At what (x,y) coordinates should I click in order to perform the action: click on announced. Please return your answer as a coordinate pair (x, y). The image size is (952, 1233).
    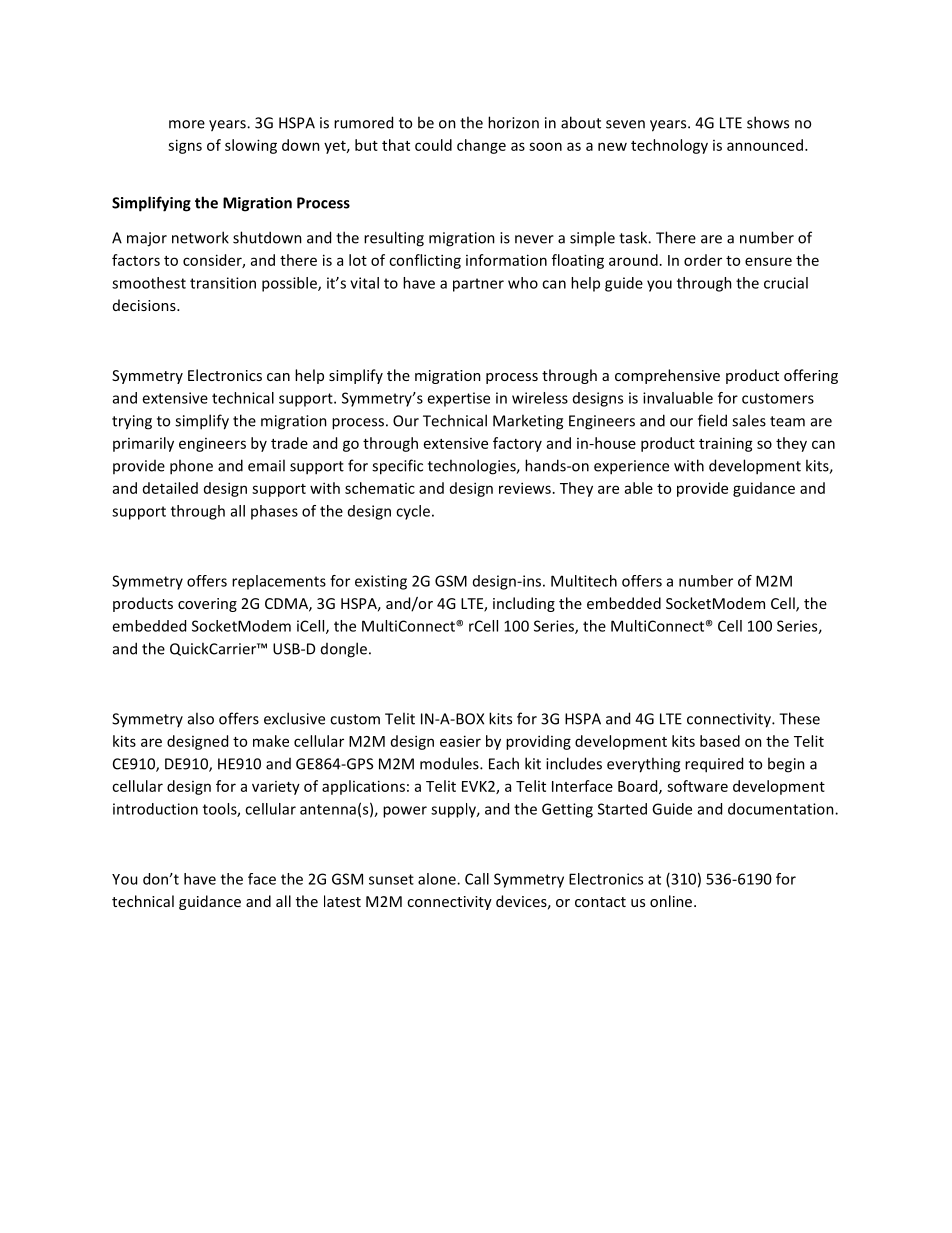
    Looking at the image, I should click on (766, 145).
